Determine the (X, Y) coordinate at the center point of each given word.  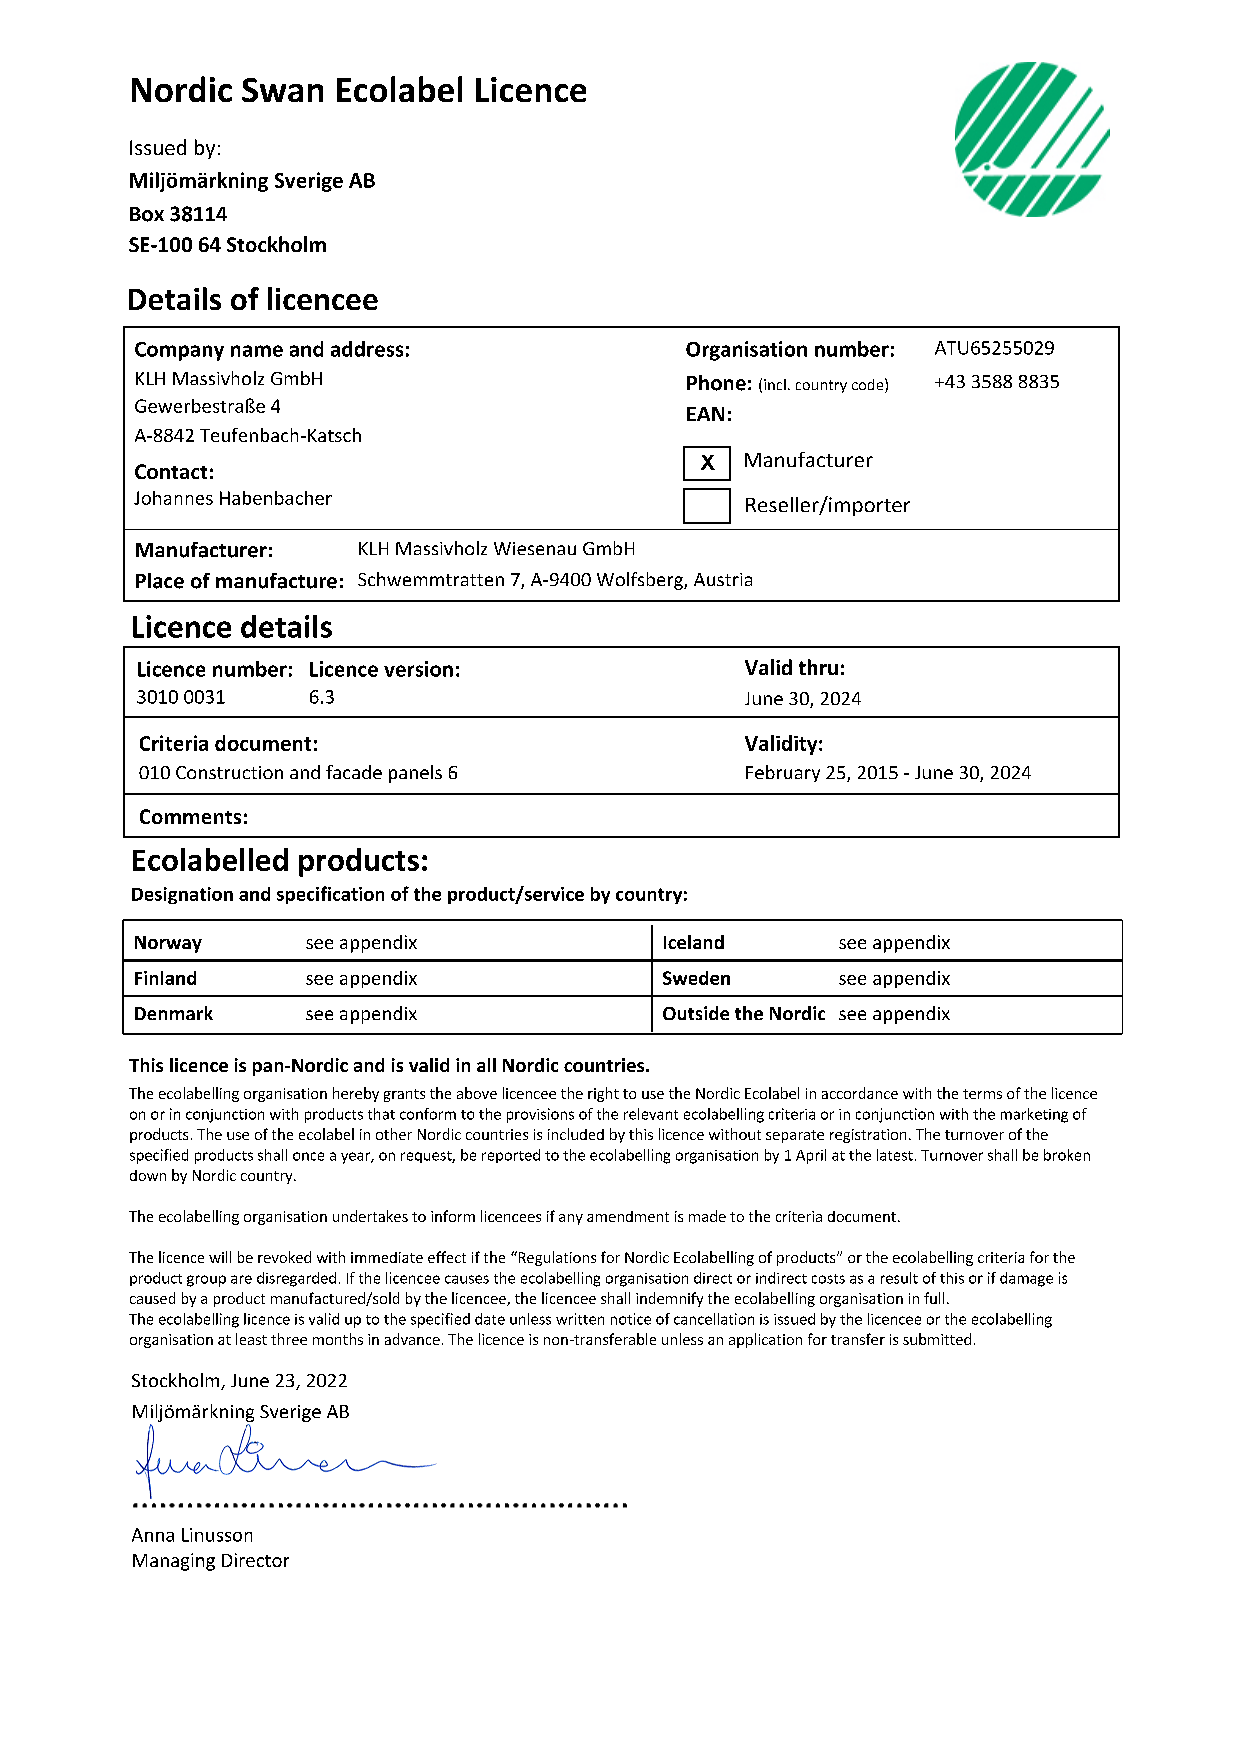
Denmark (174, 1013)
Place (160, 581)
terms (982, 1094)
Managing (174, 1562)
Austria (723, 579)
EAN (705, 414)
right (603, 1094)
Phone (716, 383)
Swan (282, 90)
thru (818, 667)
